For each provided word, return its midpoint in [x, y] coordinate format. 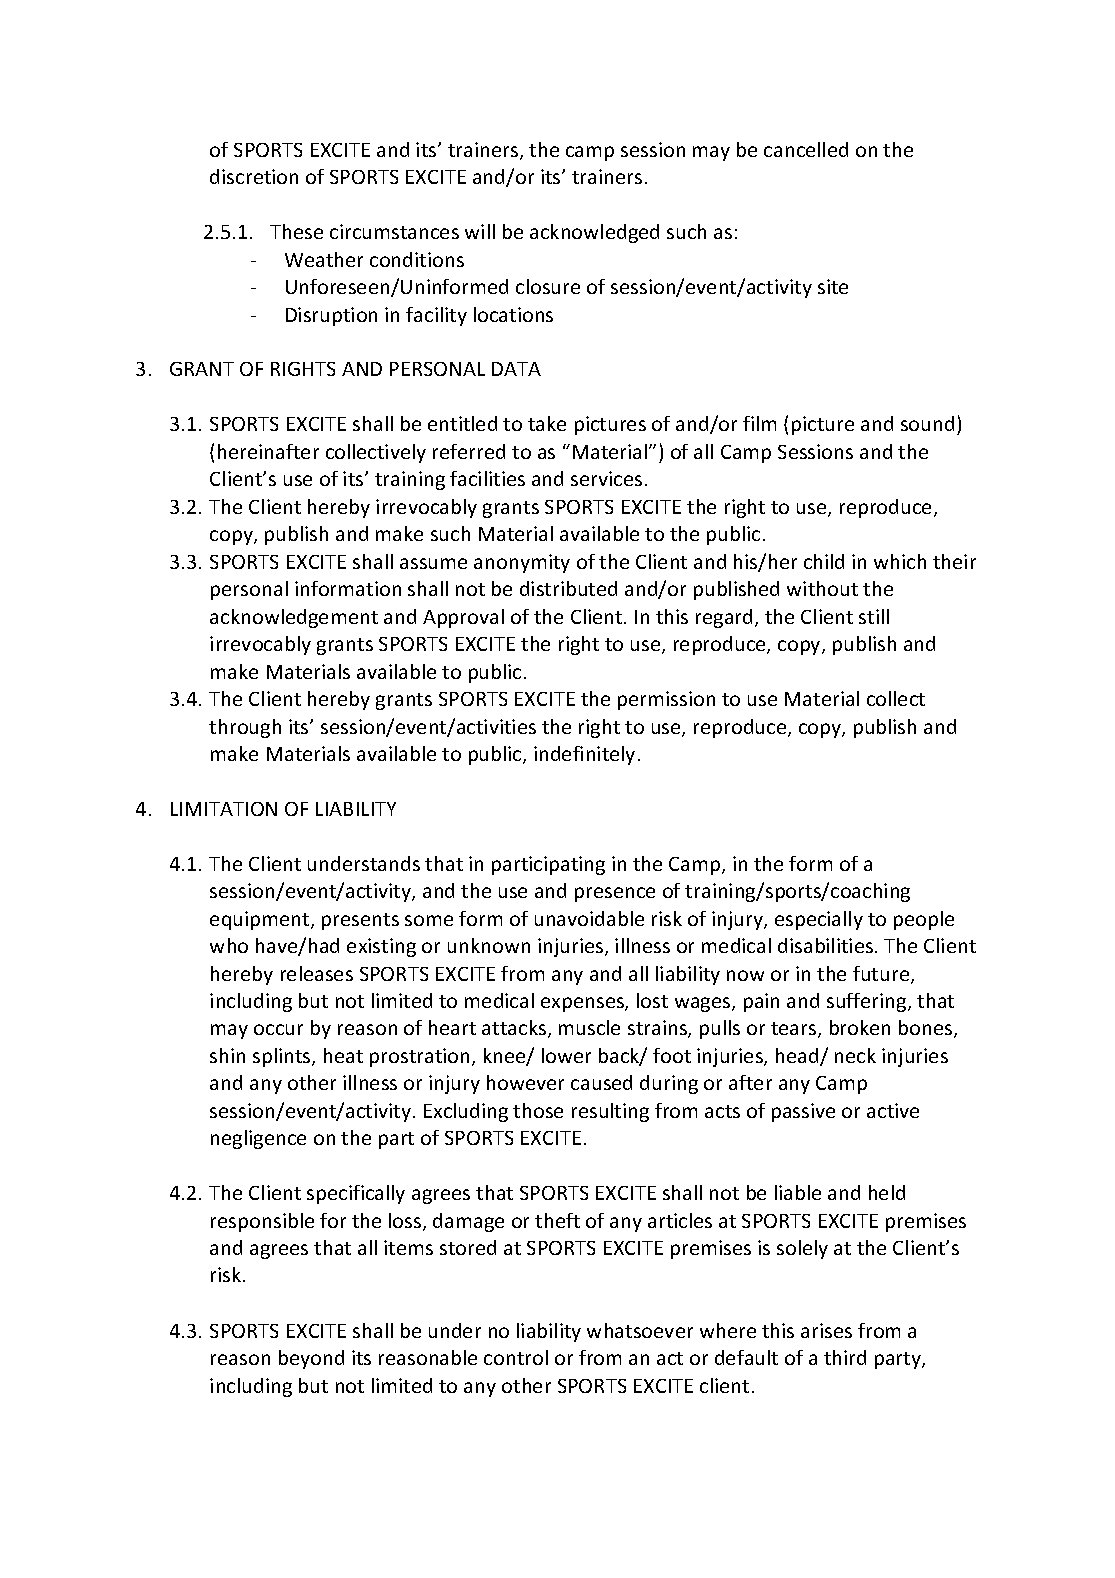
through [245, 728]
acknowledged [594, 233]
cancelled [806, 149]
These [296, 231]
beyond [311, 1359]
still [874, 616]
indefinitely [584, 755]
